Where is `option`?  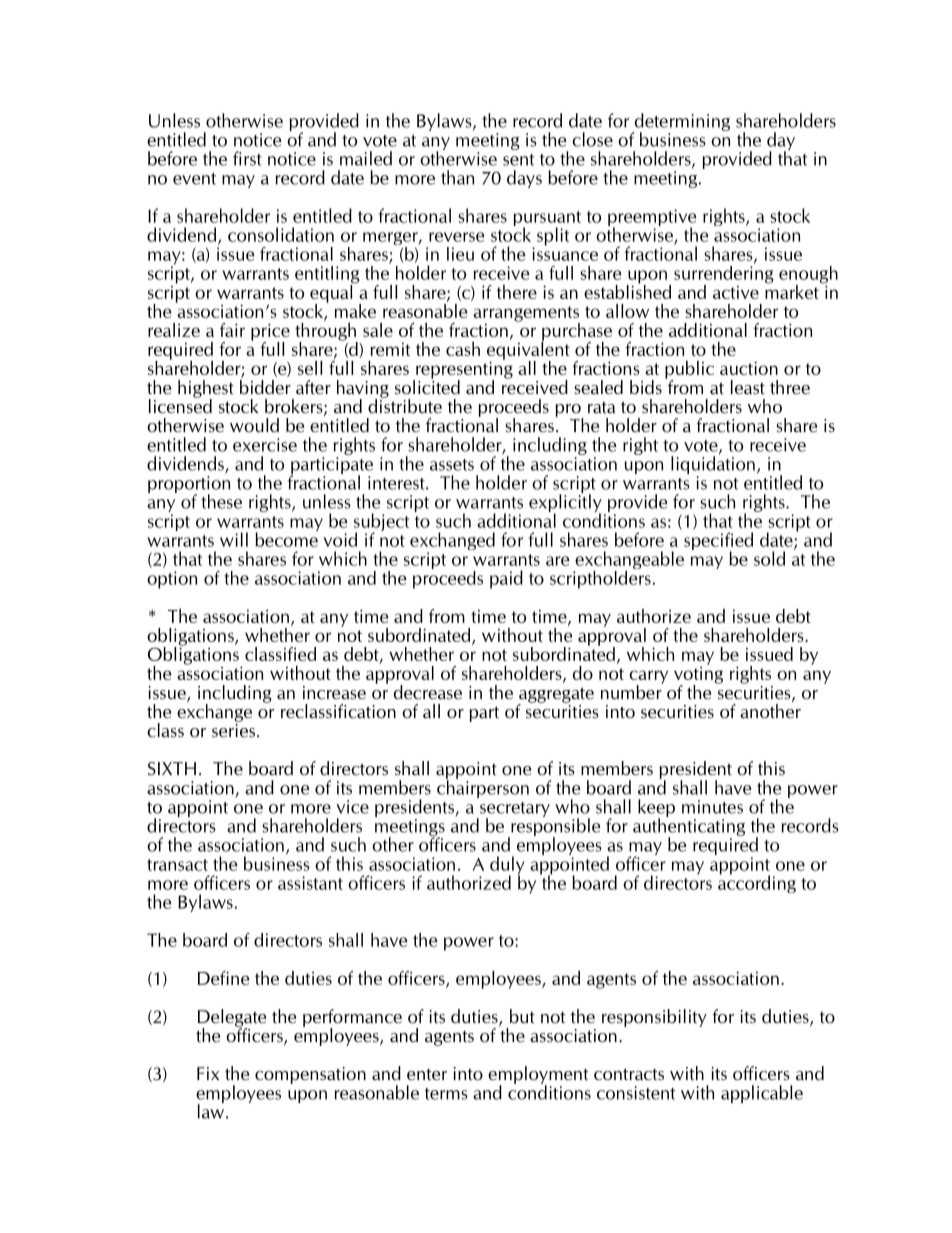 option is located at coordinates (172, 580).
